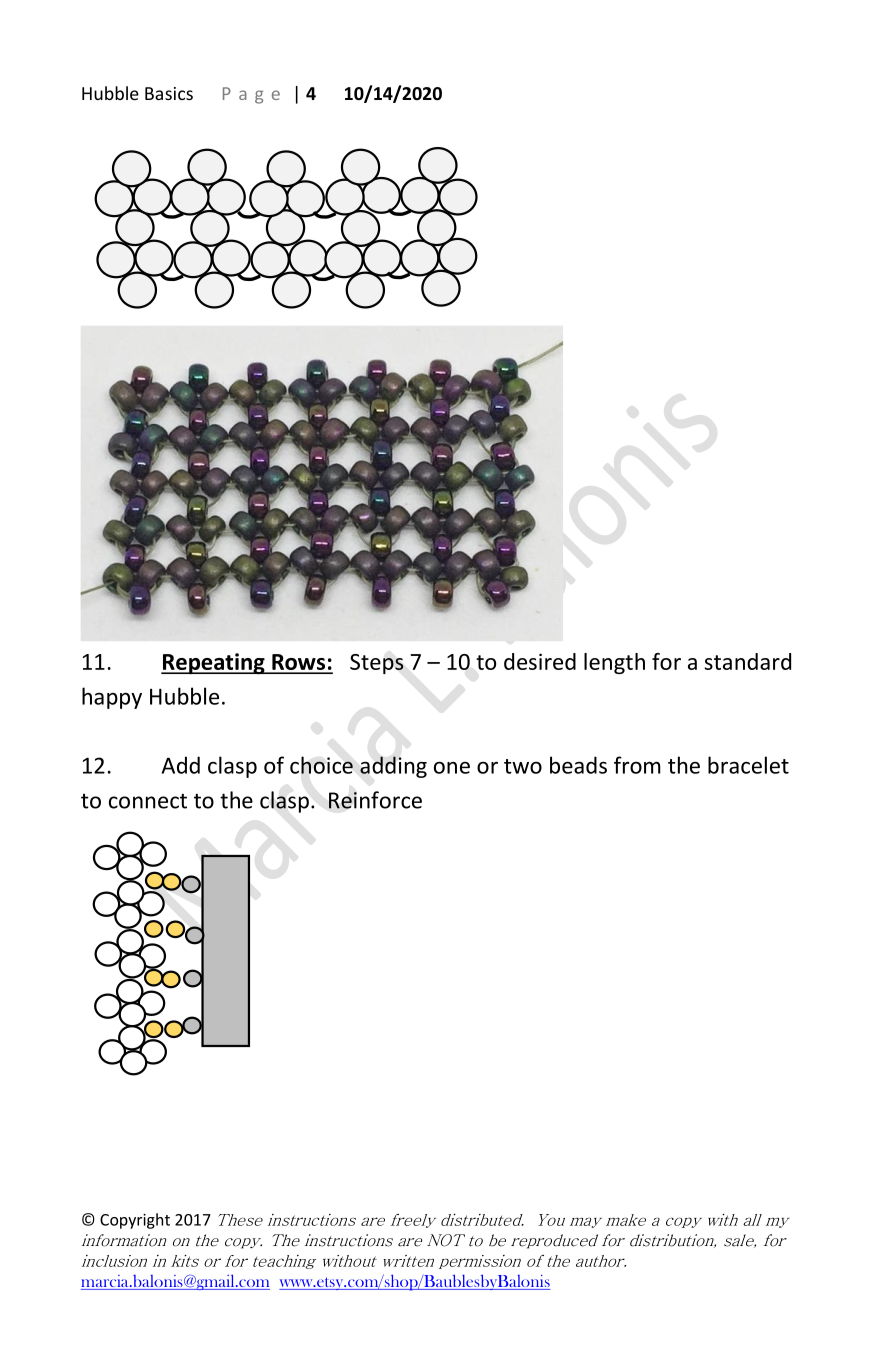 This image has width=887, height=1372. Describe the element at coordinates (540, 661) in the image. I see `desired` at that location.
